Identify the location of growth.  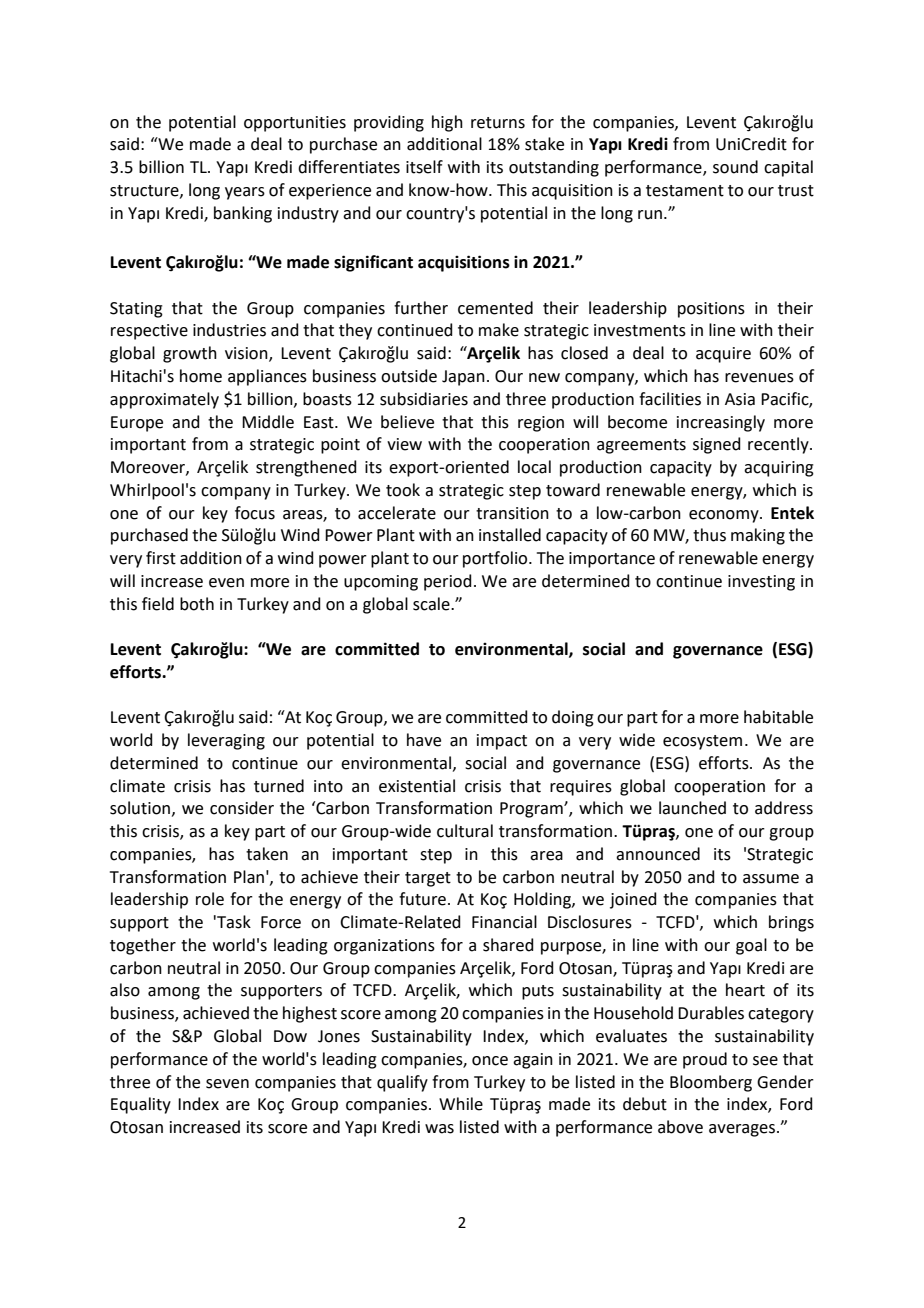
(190, 354).
